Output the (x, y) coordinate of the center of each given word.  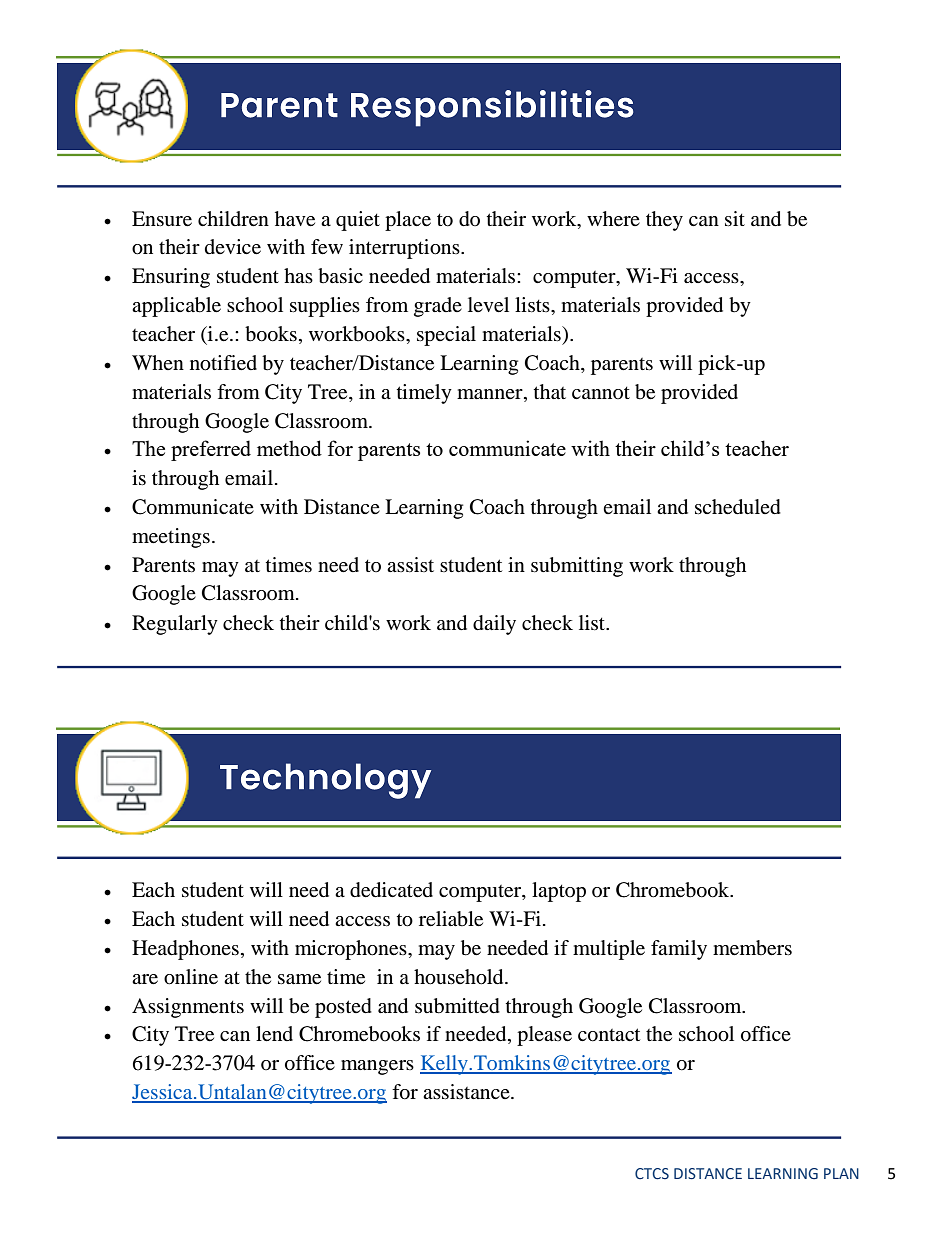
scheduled (738, 507)
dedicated (391, 890)
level (488, 305)
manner (491, 394)
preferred (211, 450)
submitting (577, 567)
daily (494, 625)
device (233, 247)
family (679, 950)
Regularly (175, 625)
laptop (559, 892)
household (460, 977)
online (191, 977)
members (752, 948)
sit (735, 218)
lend (274, 1034)
